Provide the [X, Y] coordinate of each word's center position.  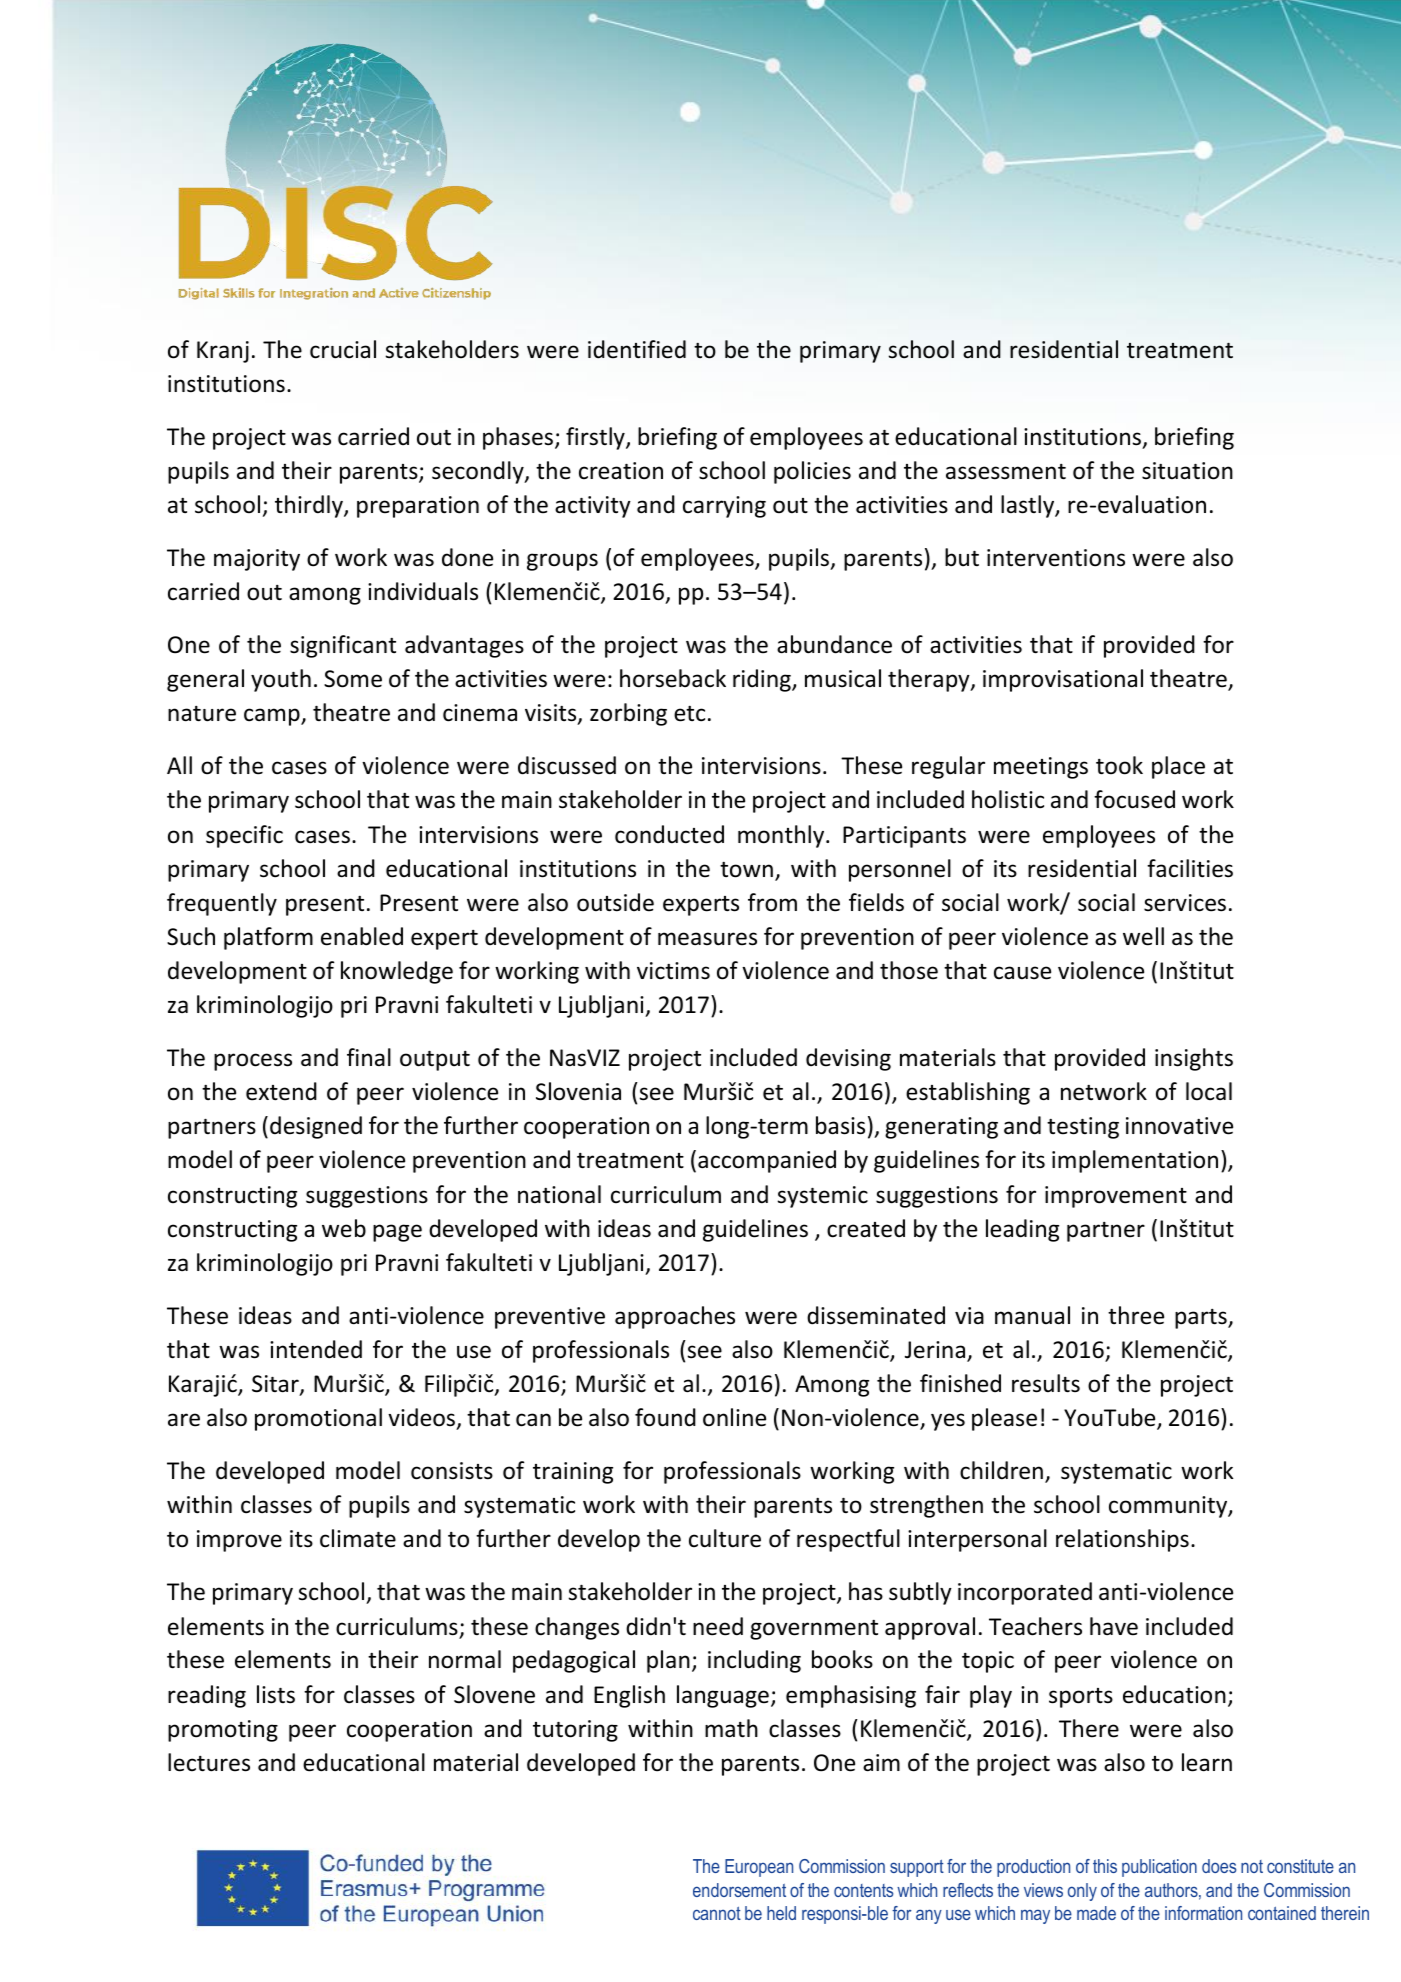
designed [316, 1127]
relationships [1122, 1540]
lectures [209, 1762]
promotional [318, 1419]
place [1178, 767]
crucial [343, 349]
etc [689, 714]
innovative [1179, 1126]
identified [637, 349]
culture [725, 1538]
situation [1187, 471]
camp [273, 717]
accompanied [767, 1161]
